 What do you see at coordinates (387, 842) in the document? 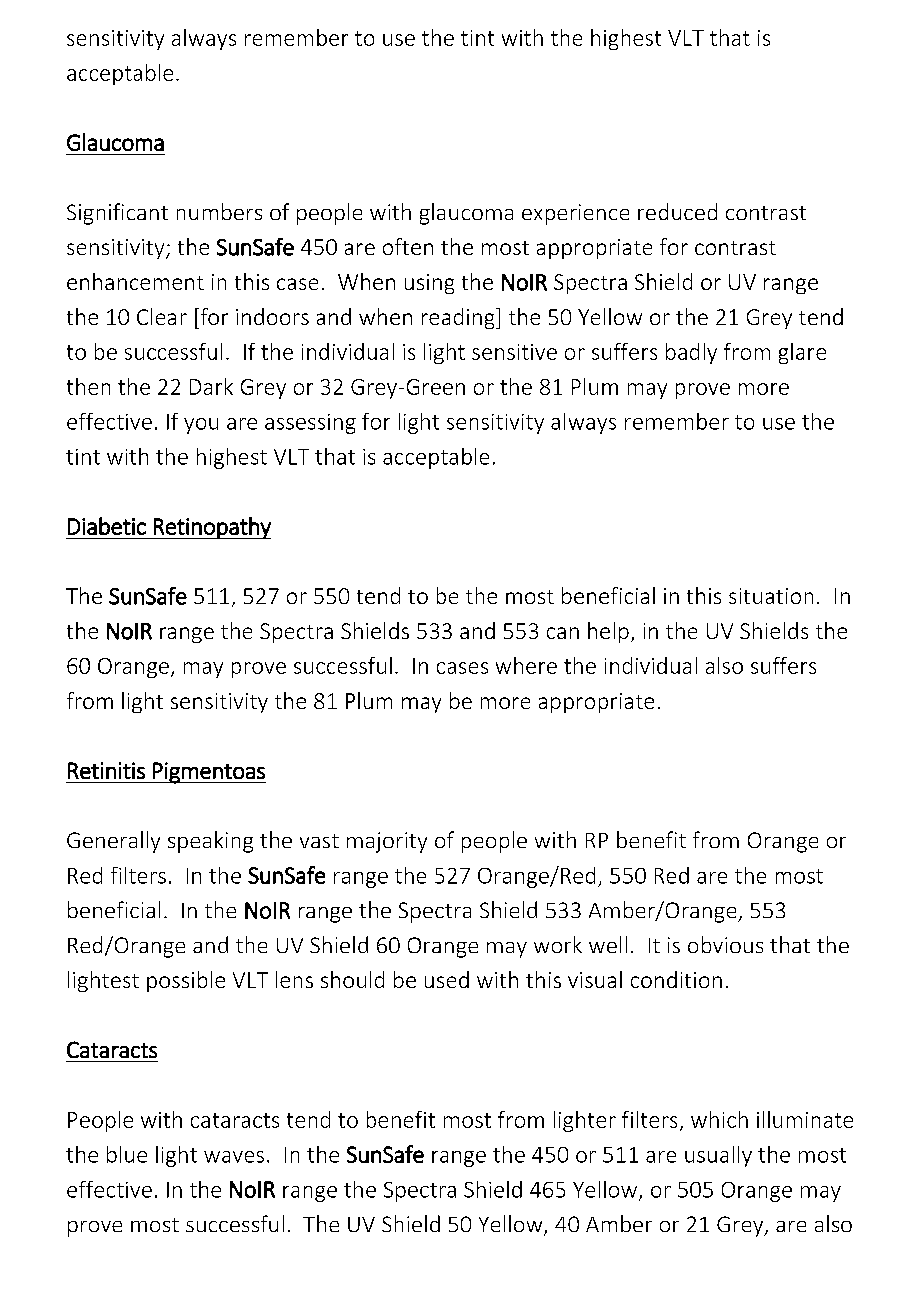
I see `majority` at bounding box center [387, 842].
